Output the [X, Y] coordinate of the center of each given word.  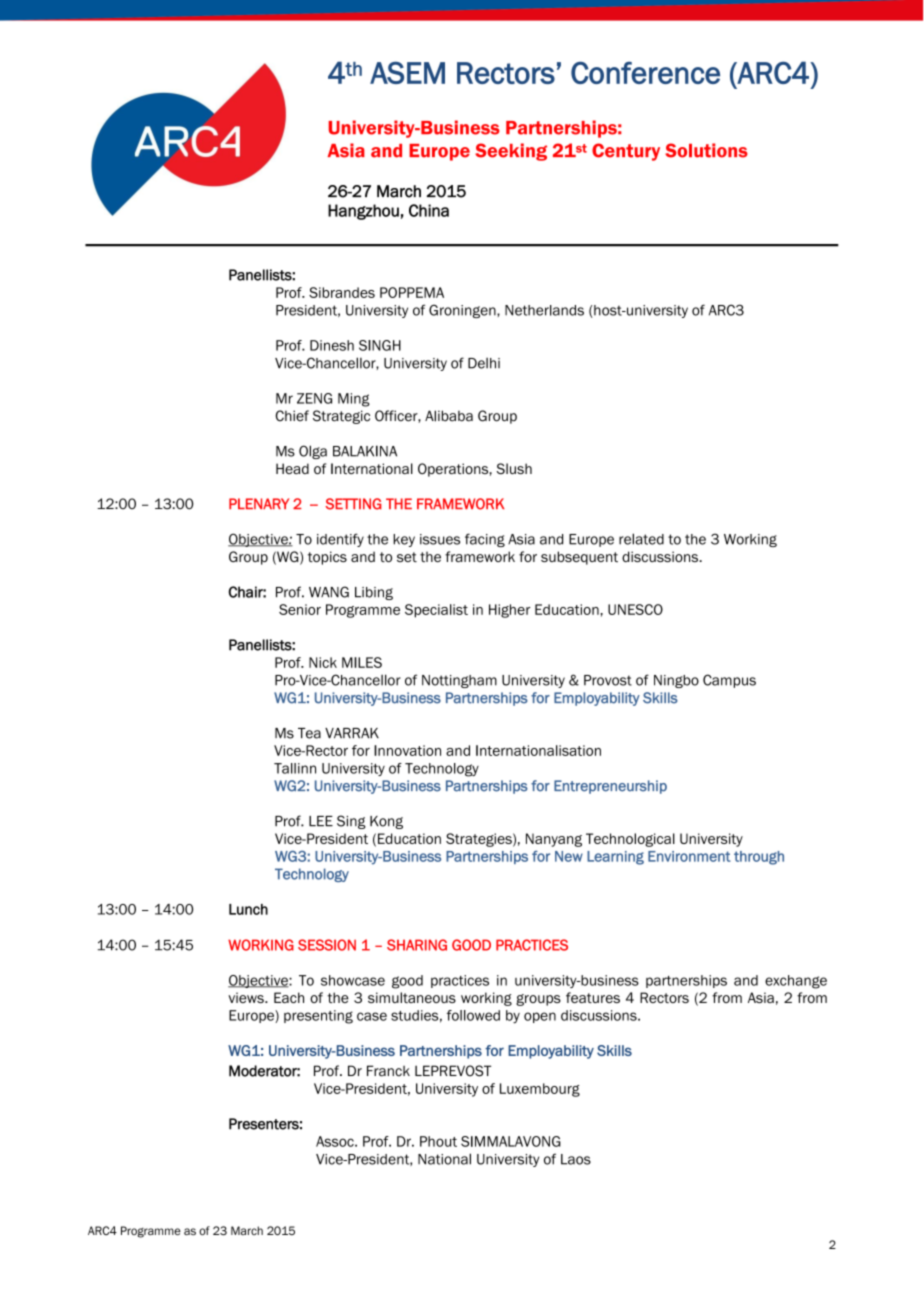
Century [626, 152]
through [759, 858]
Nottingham [459, 681]
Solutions [706, 150]
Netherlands [544, 310]
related [641, 539]
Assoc [336, 1141]
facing [485, 540]
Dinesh [332, 345]
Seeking [511, 152]
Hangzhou [363, 212]
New [569, 856]
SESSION [327, 945]
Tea [309, 733]
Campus [729, 681]
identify [340, 540]
